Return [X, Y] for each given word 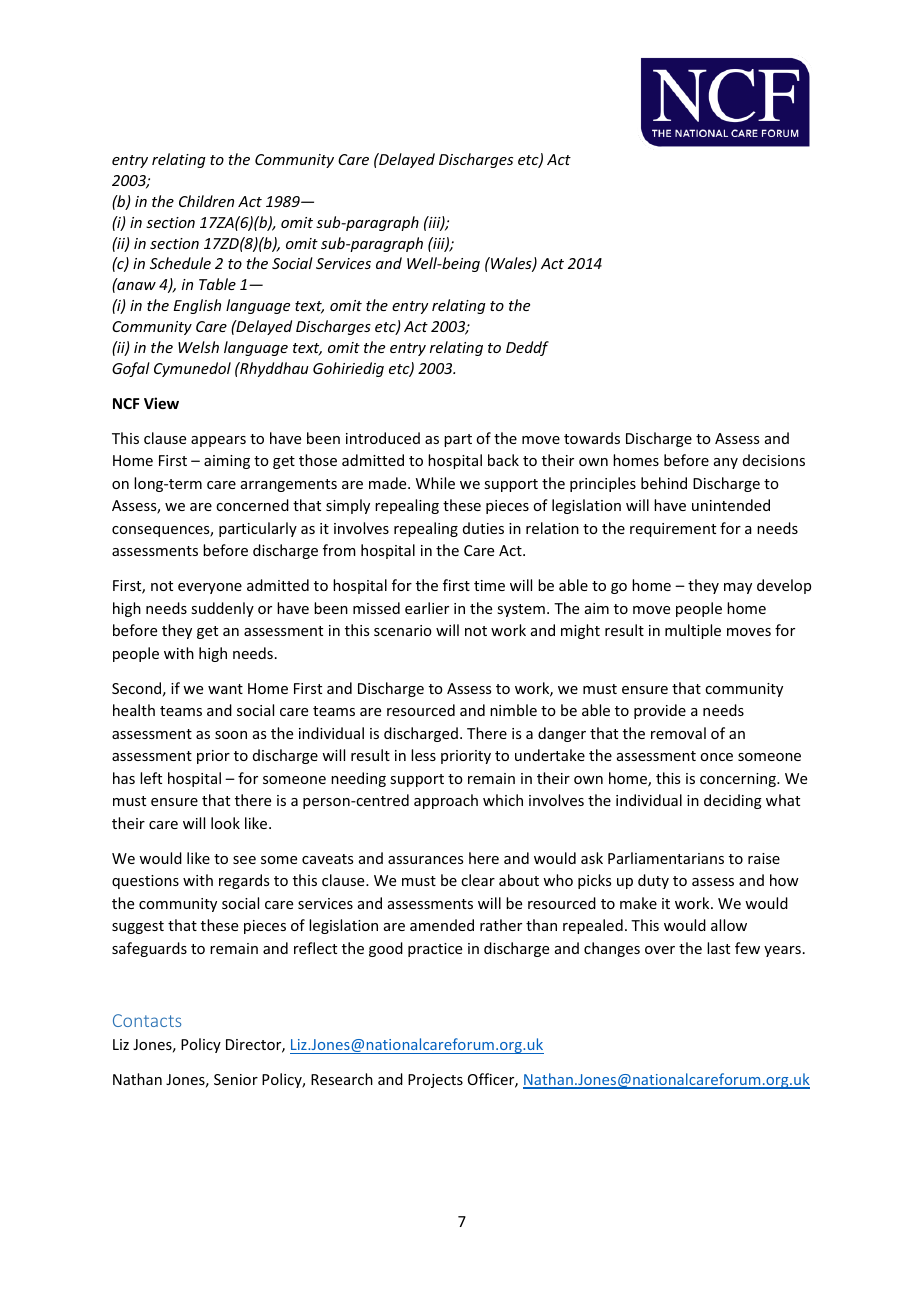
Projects [435, 1081]
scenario [403, 630]
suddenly [222, 609]
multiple [693, 631]
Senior [236, 1079]
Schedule [180, 263]
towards [592, 438]
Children [206, 201]
